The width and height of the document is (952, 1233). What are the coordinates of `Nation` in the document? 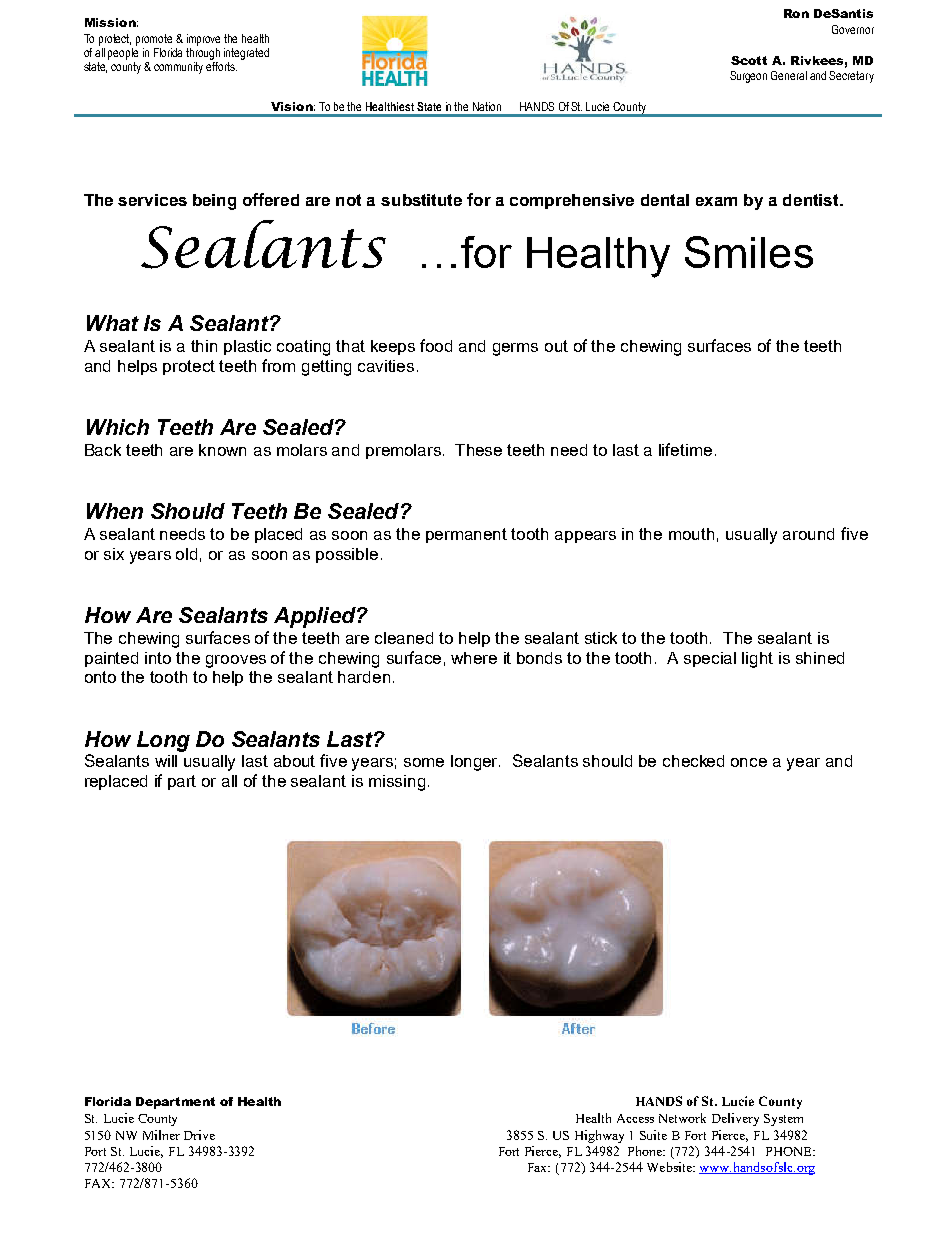 It's located at (487, 106).
